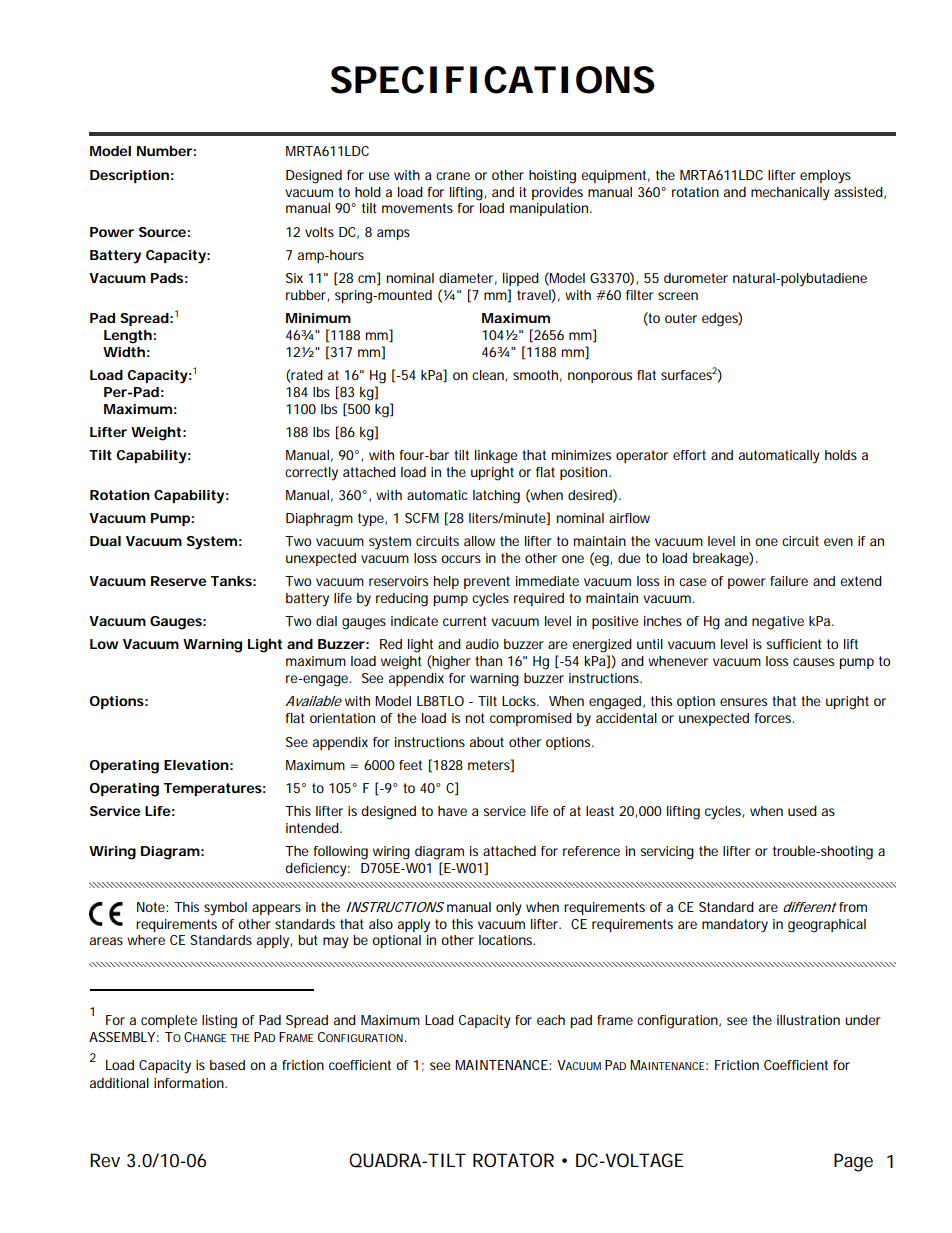  I want to click on mechanically, so click(790, 194).
